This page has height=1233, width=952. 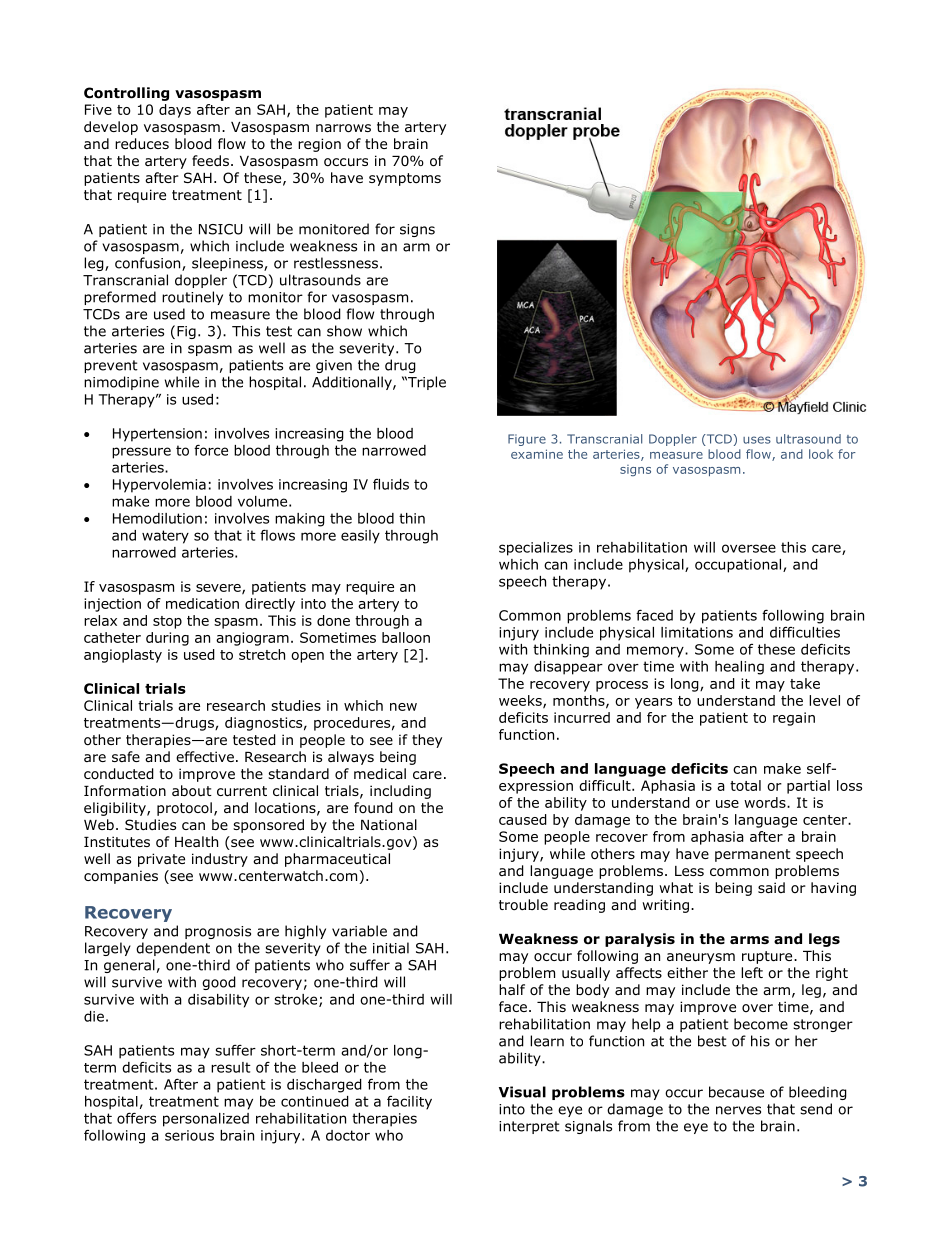 What do you see at coordinates (522, 1092) in the page?
I see `Visual` at bounding box center [522, 1092].
